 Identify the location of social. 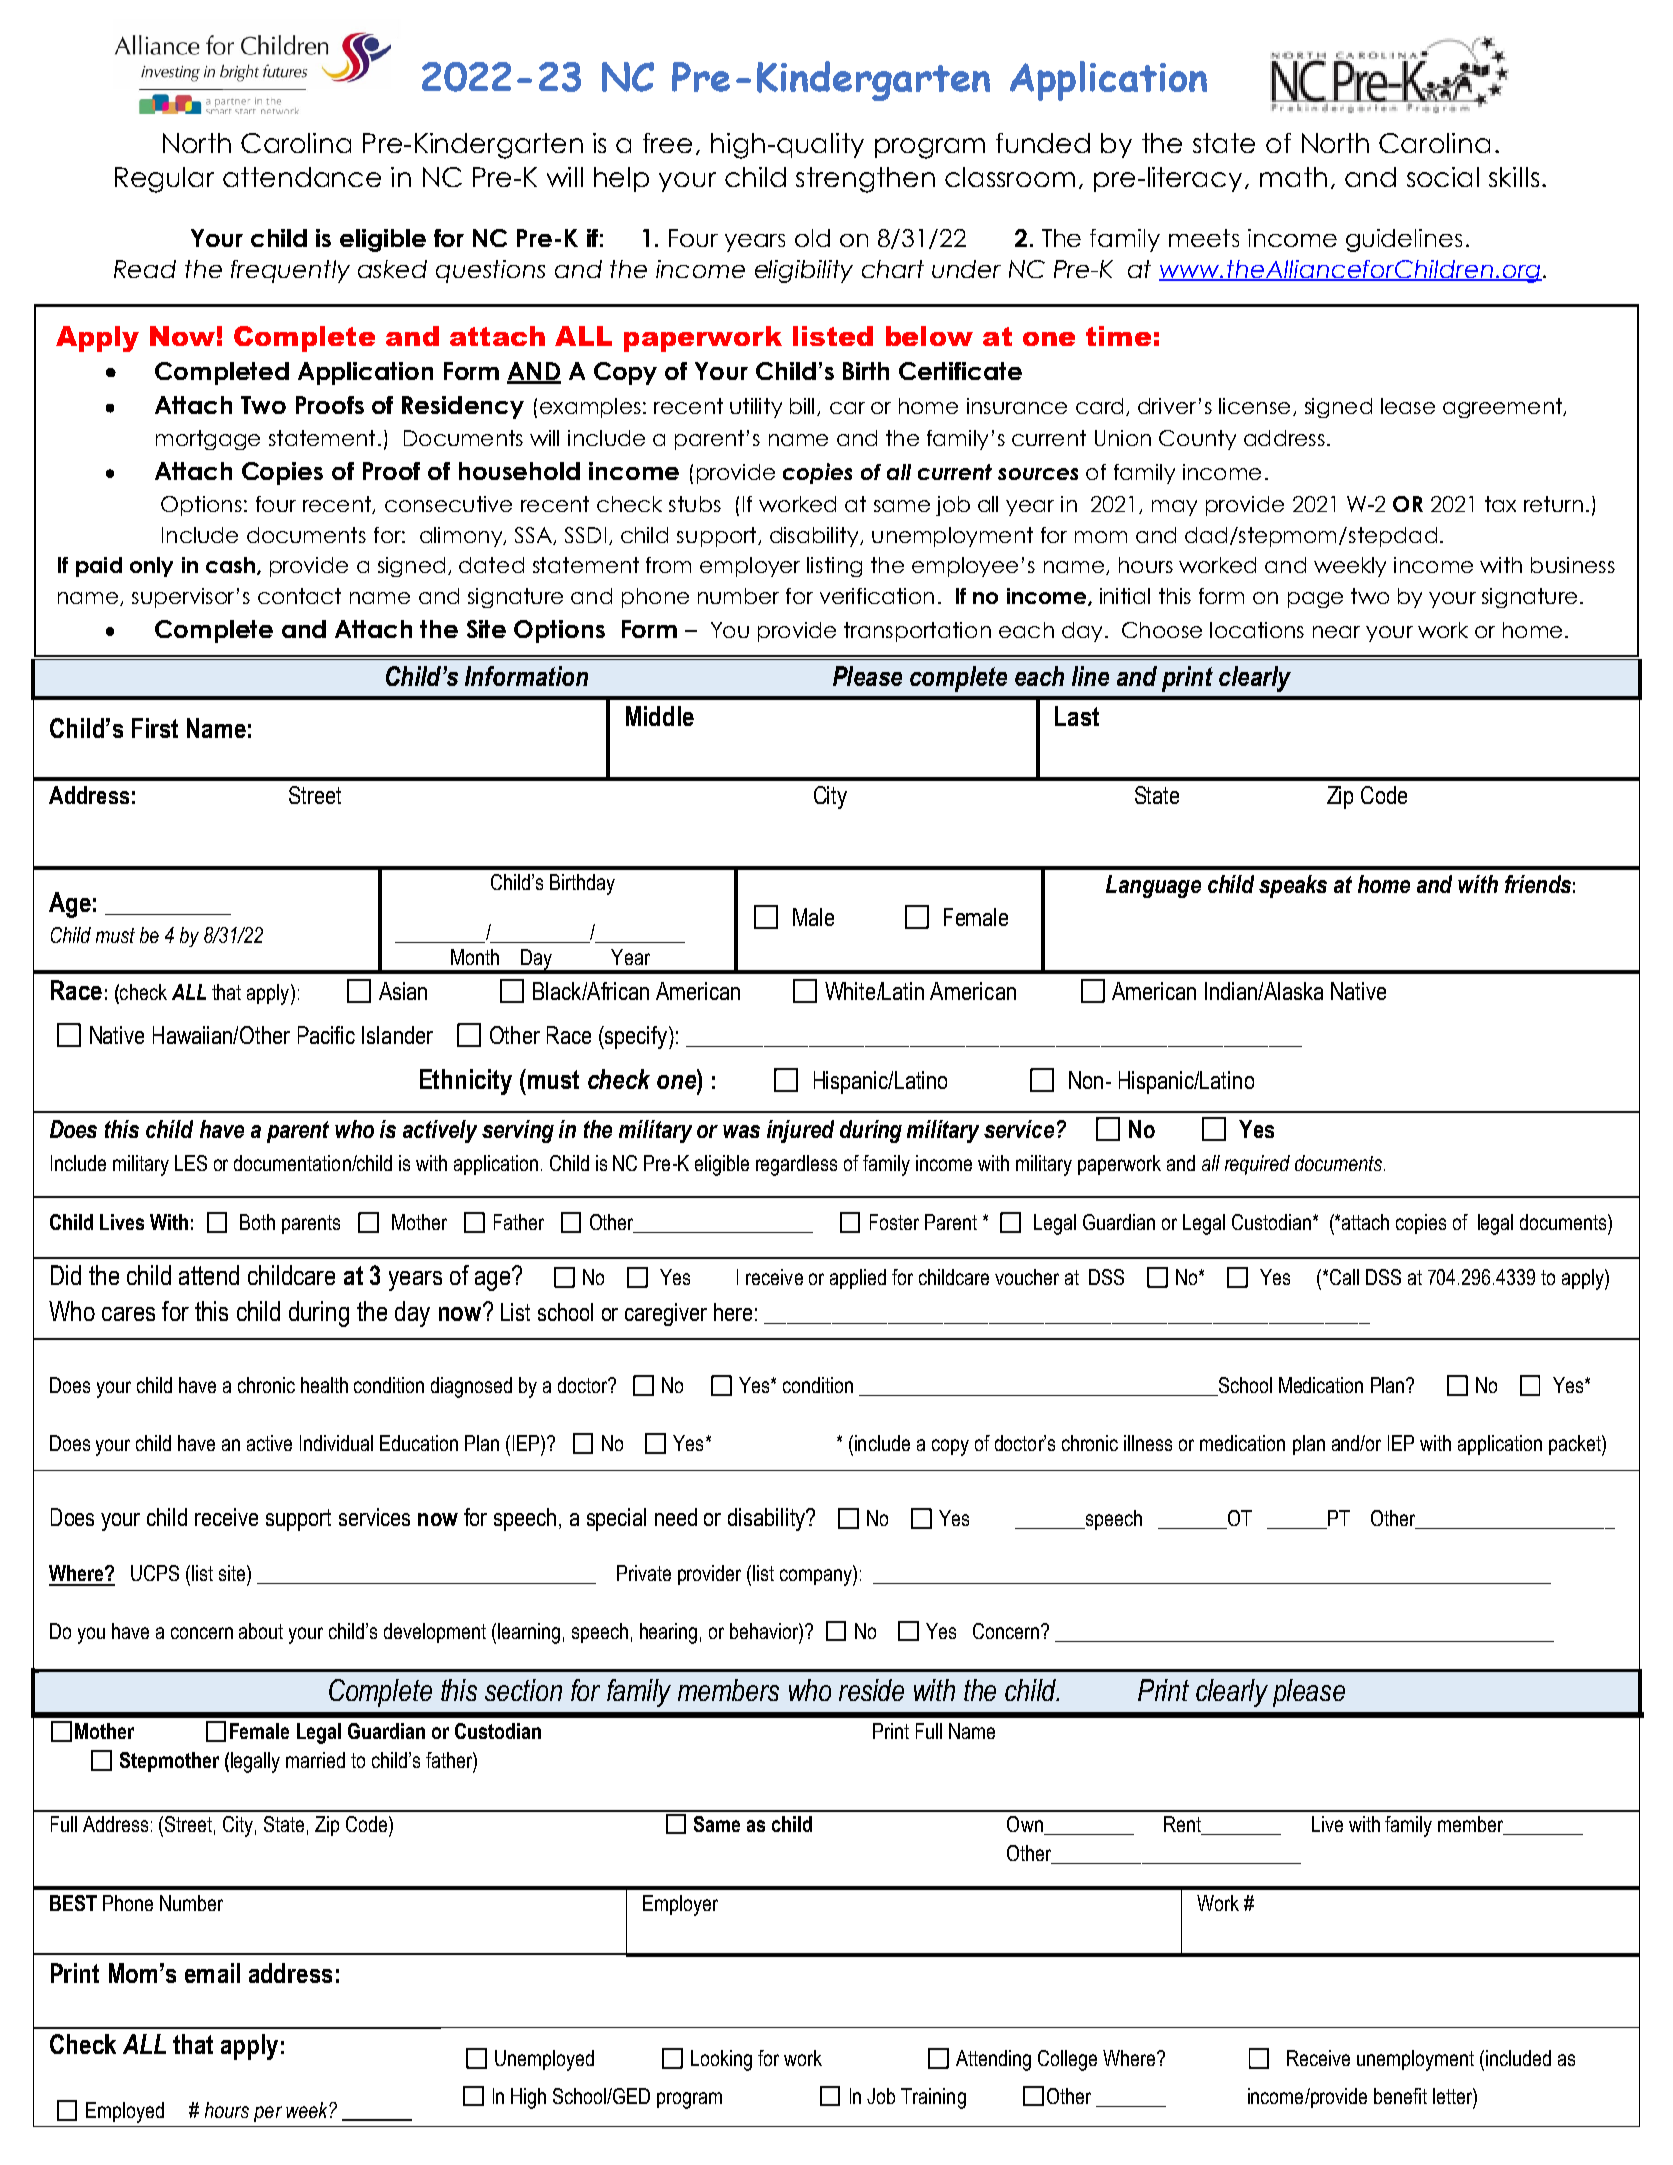
(1443, 177).
